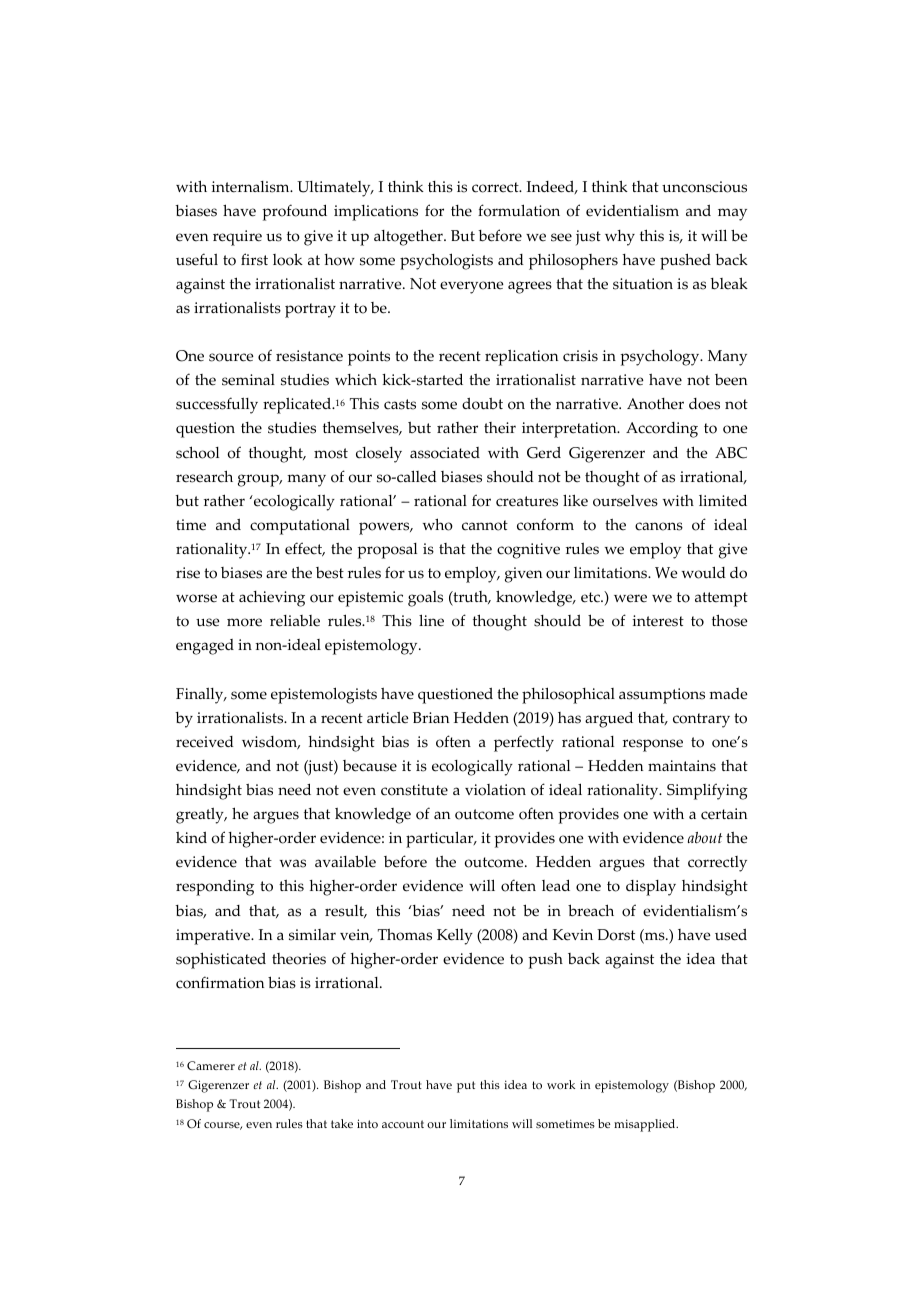  I want to click on unconscious, so click(704, 187).
